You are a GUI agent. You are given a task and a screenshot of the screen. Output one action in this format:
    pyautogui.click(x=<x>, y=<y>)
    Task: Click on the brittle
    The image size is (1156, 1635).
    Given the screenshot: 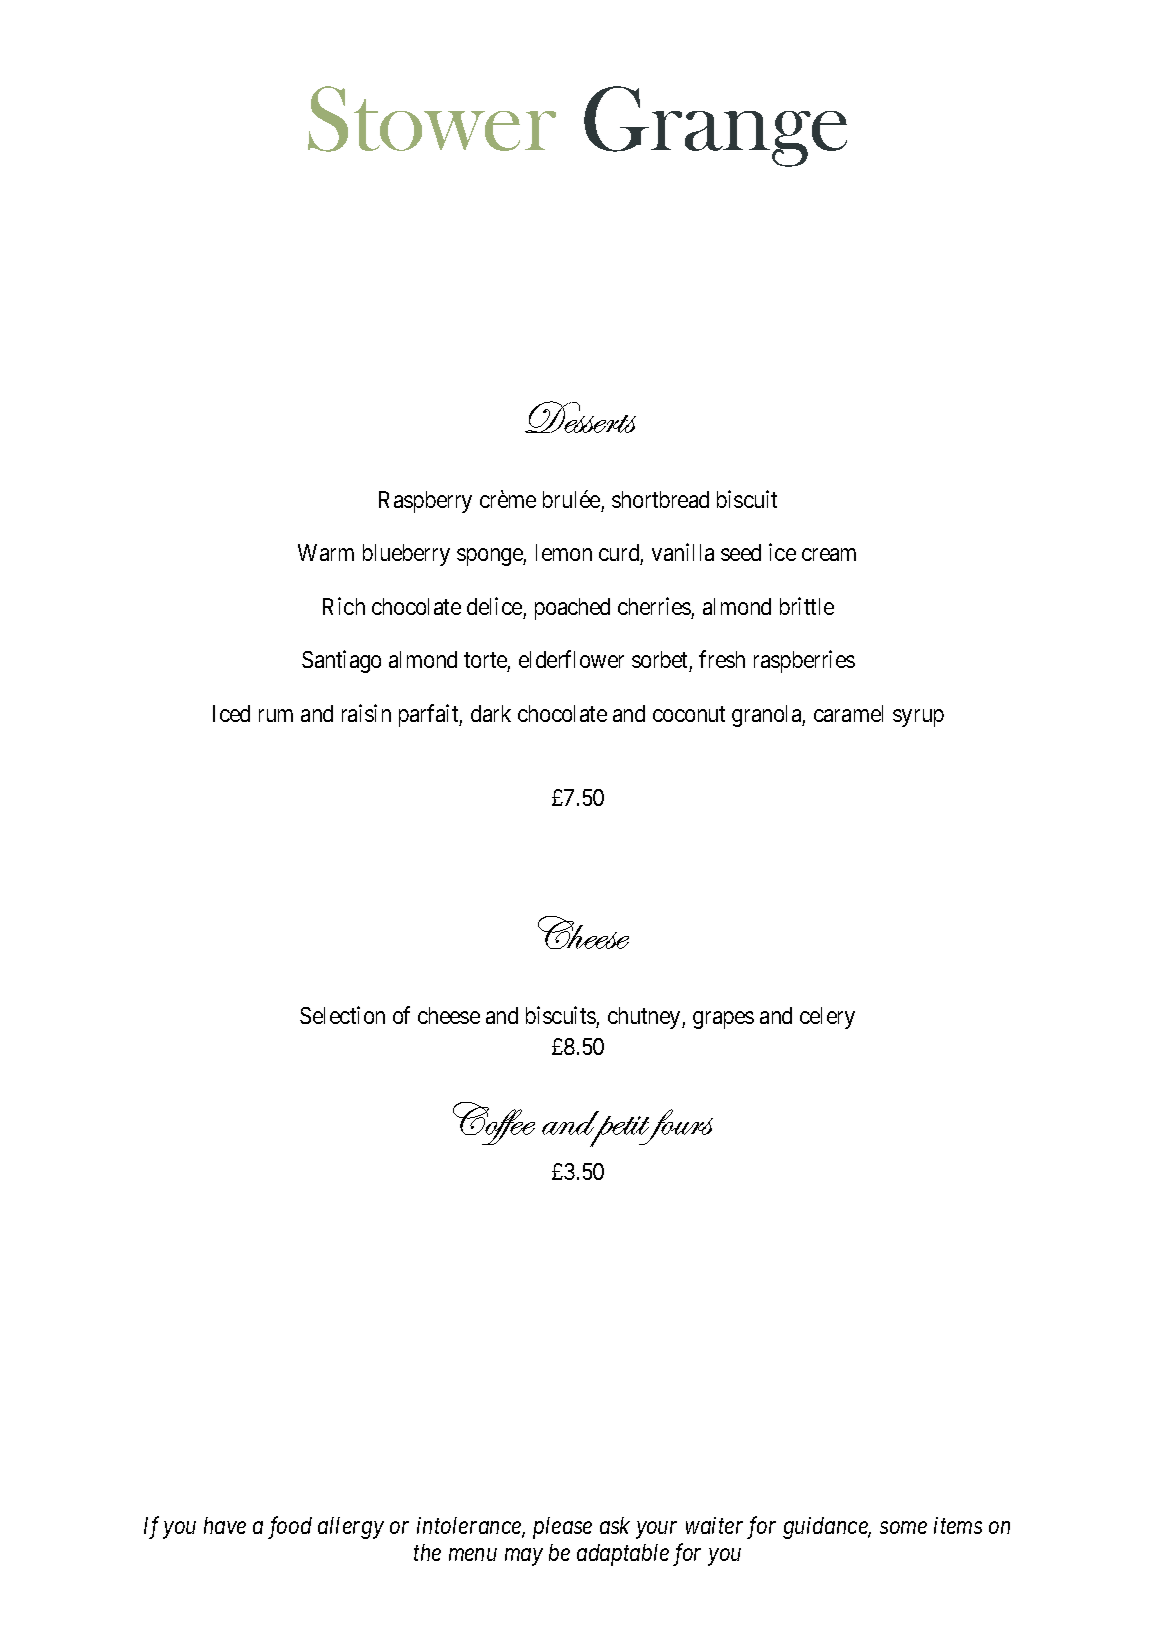 What is the action you would take?
    pyautogui.click(x=807, y=606)
